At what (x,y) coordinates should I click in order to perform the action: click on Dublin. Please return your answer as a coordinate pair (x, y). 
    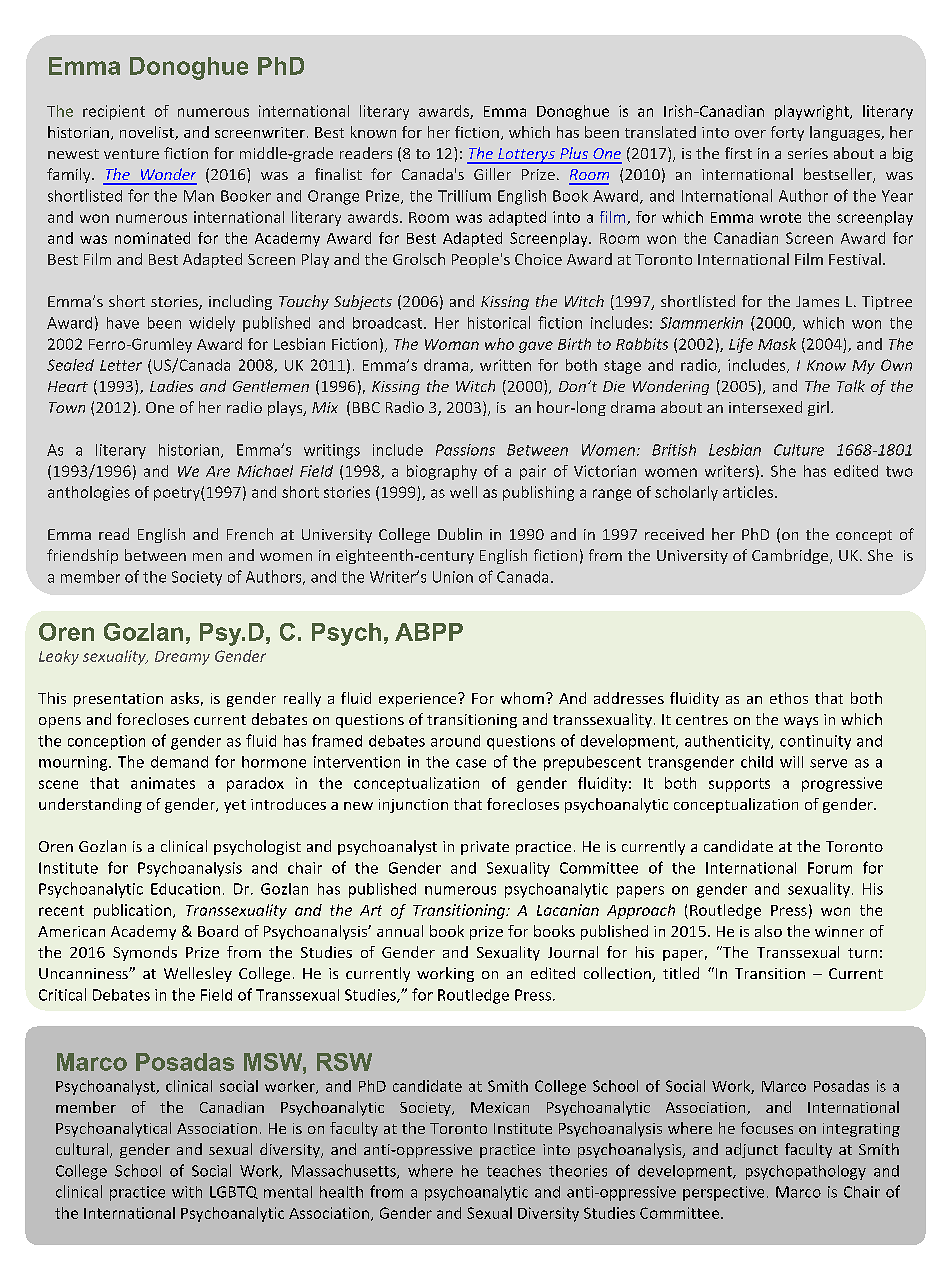
    Looking at the image, I should click on (460, 534).
